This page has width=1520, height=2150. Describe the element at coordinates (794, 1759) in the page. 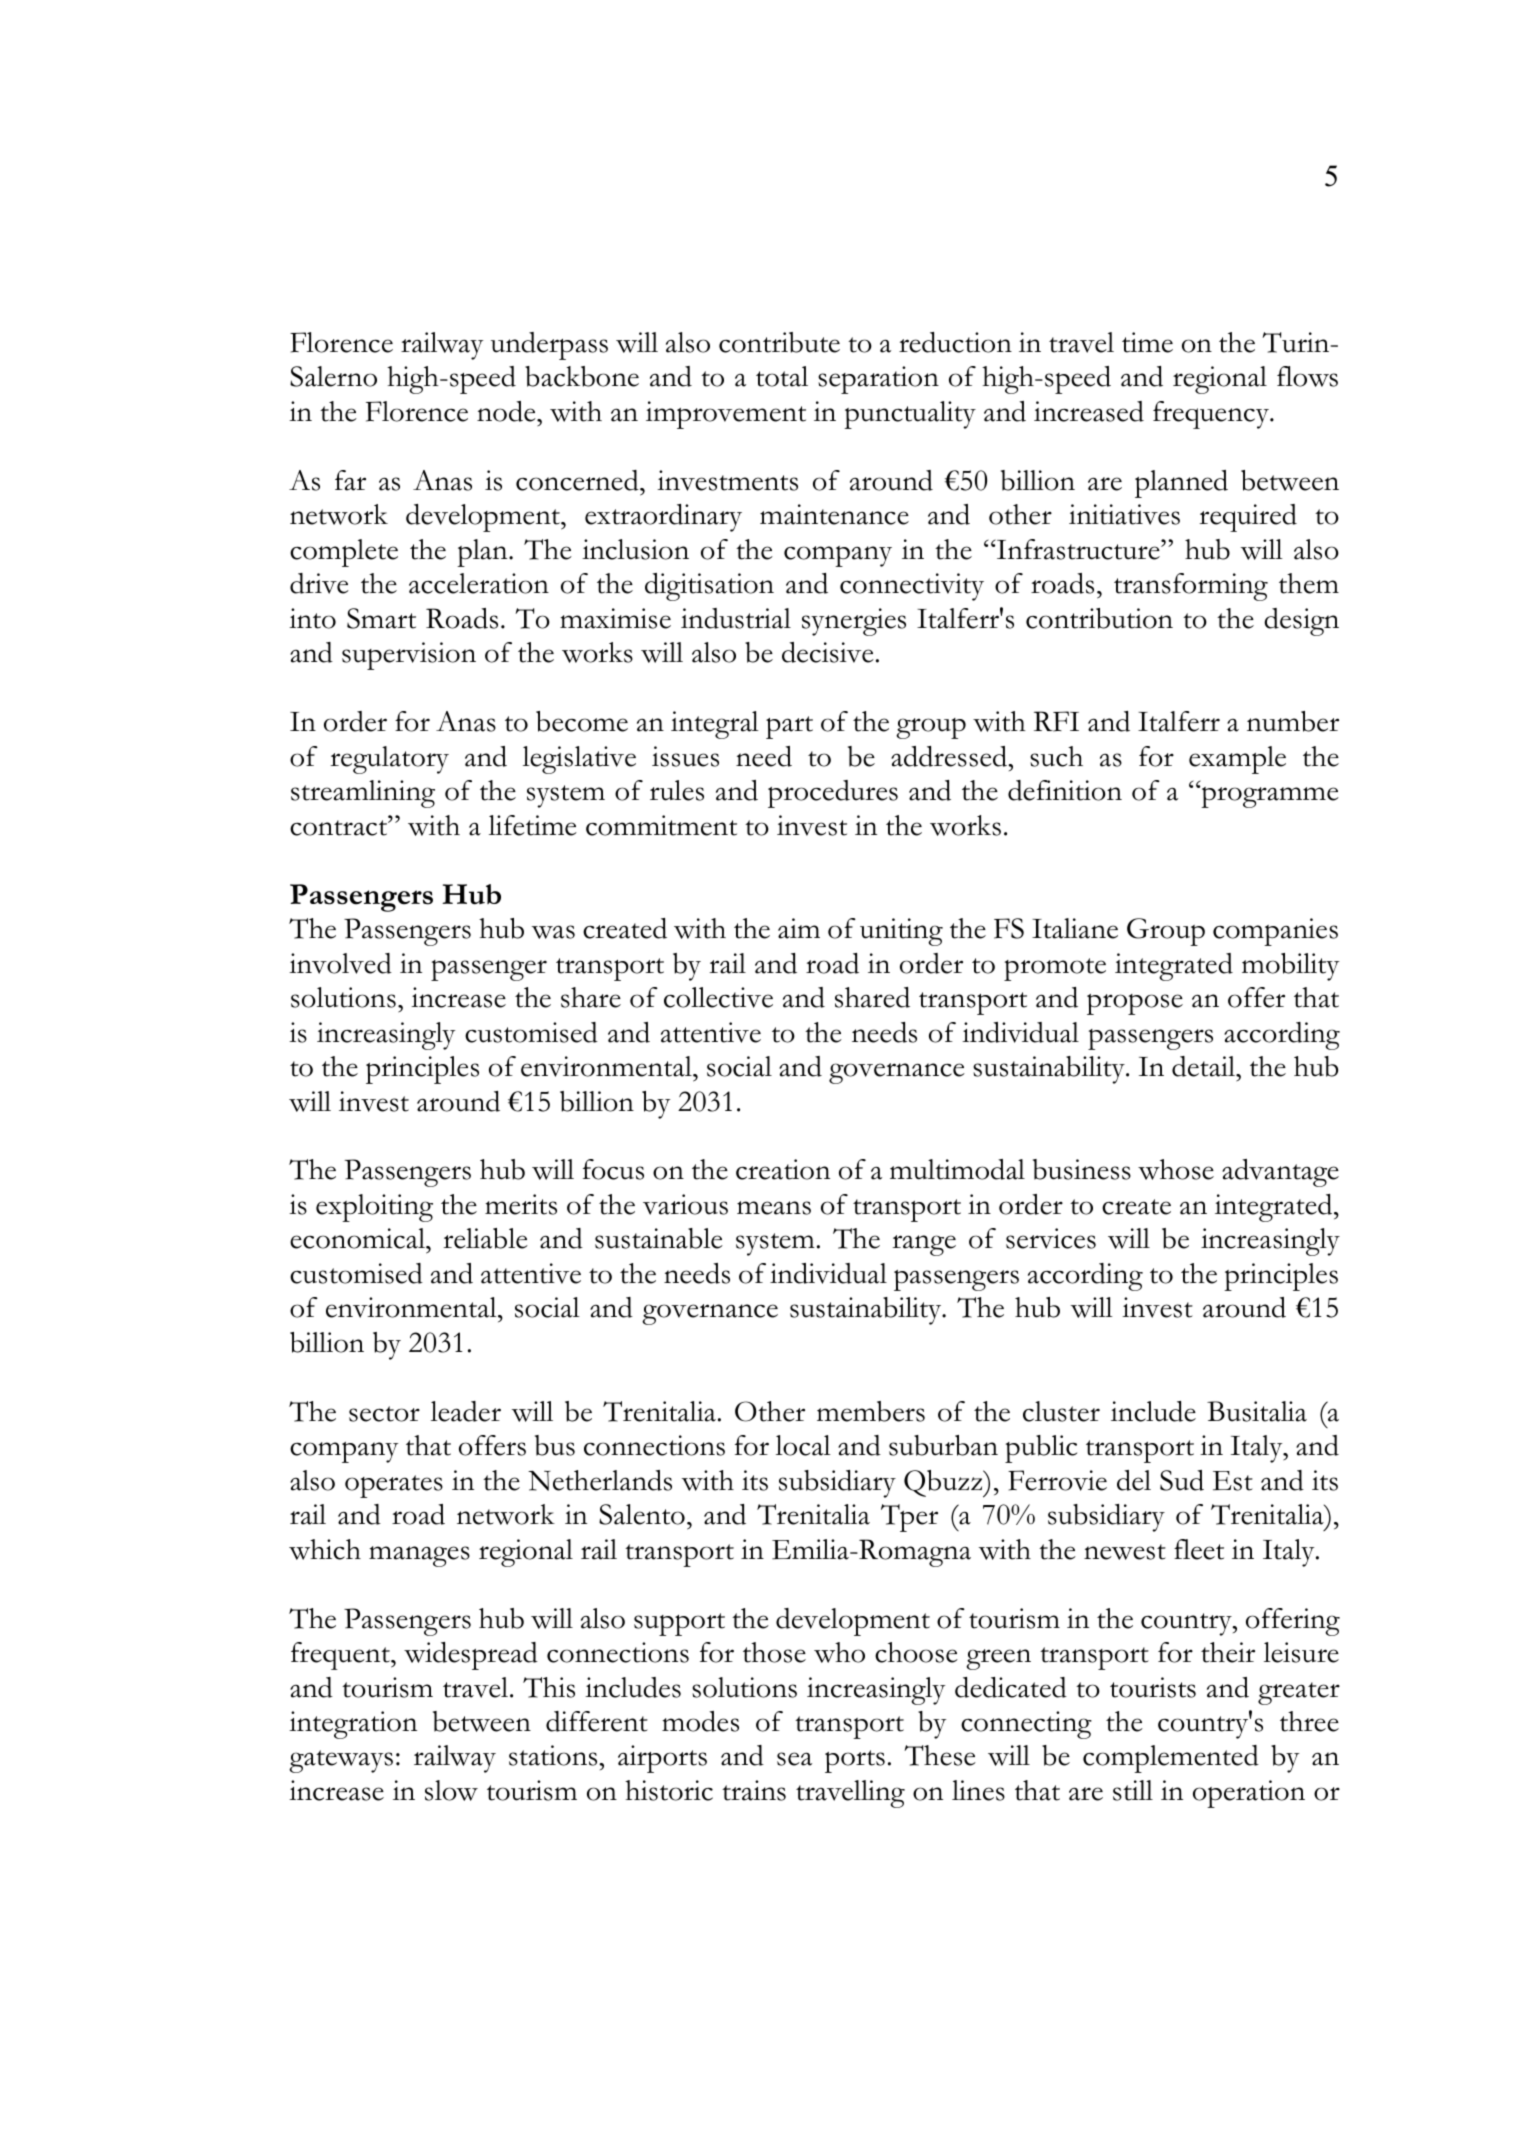

I see `sea` at that location.
